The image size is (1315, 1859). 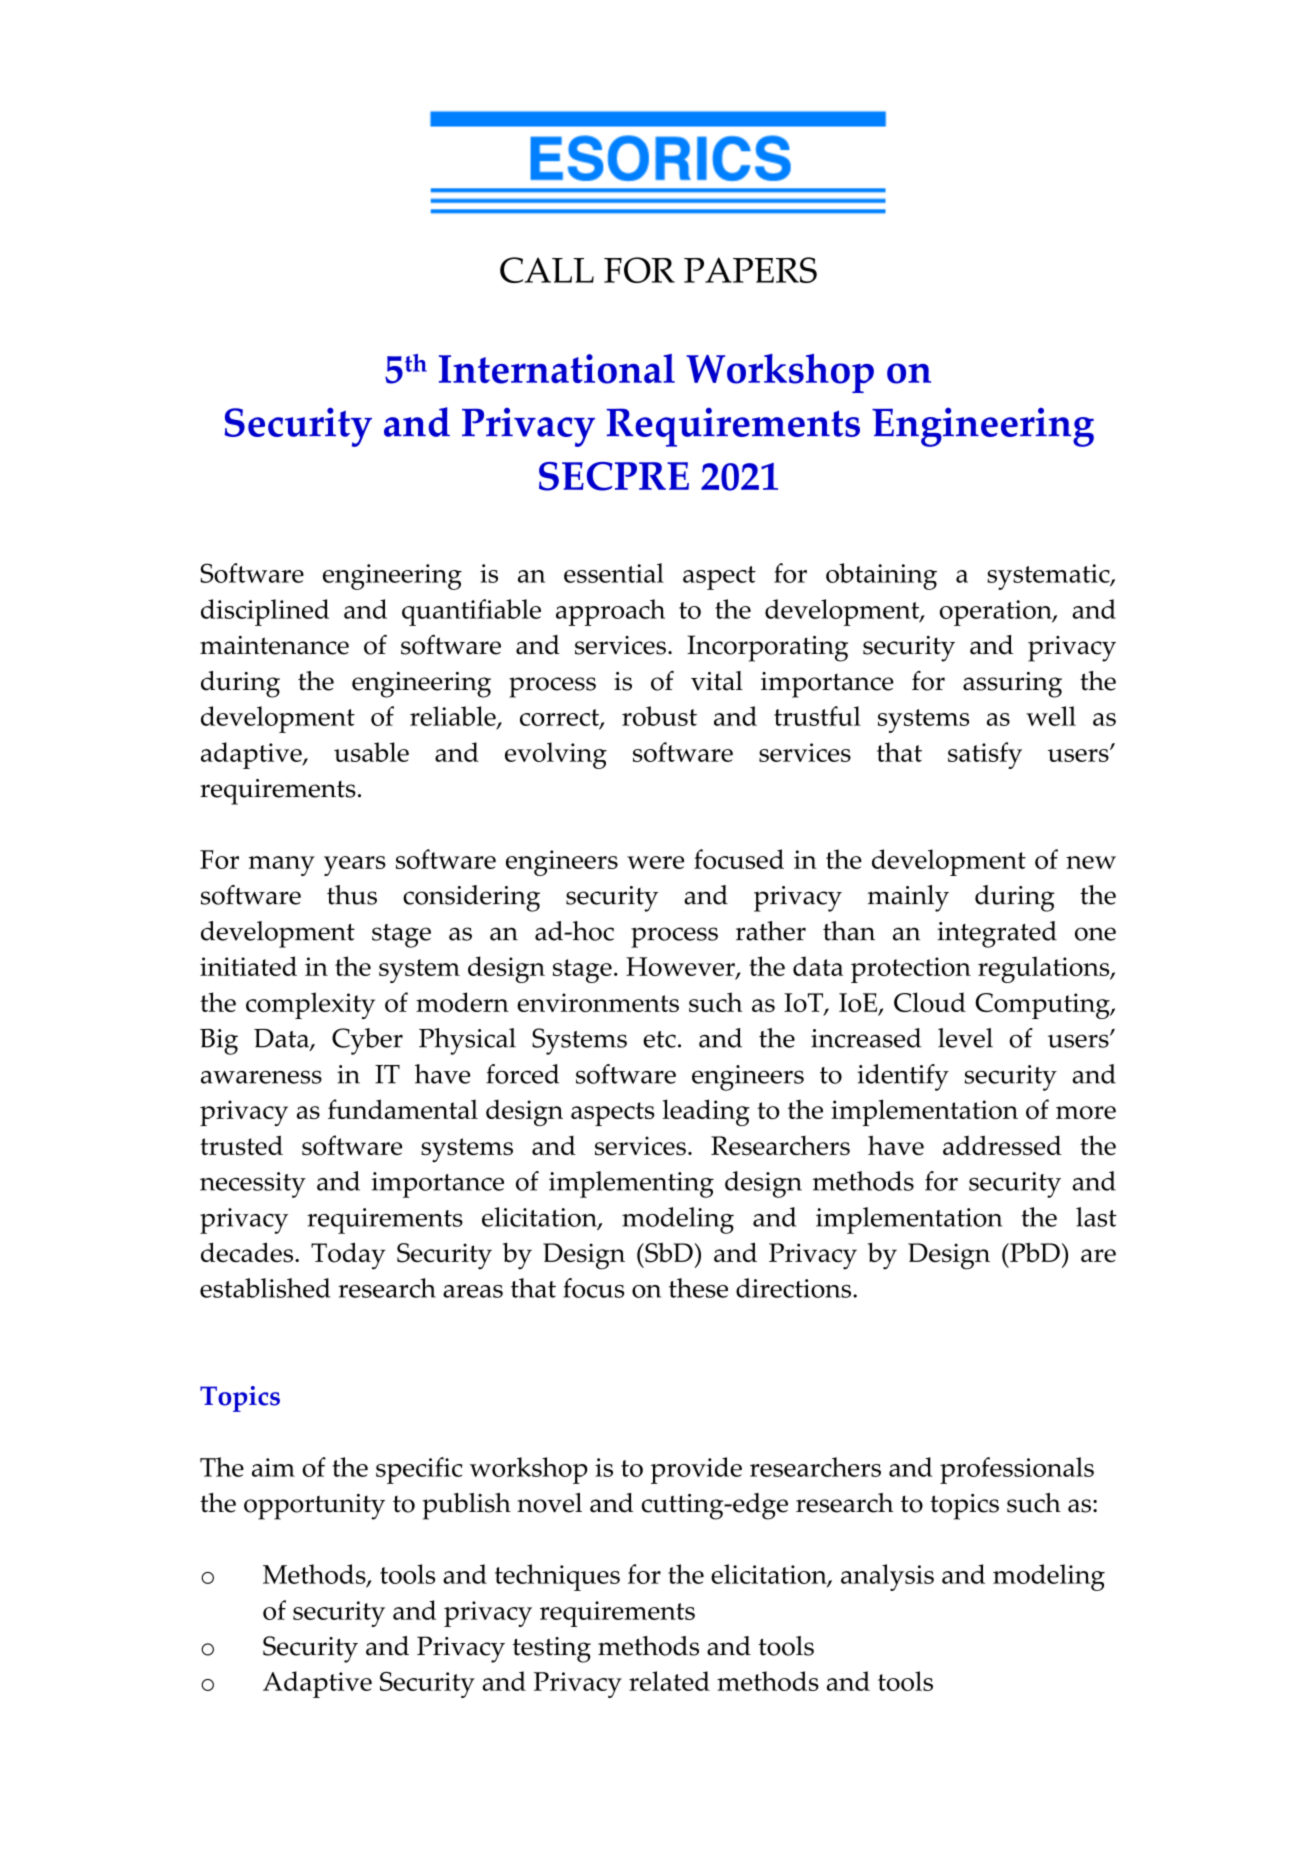 I want to click on complexity, so click(x=310, y=1005).
